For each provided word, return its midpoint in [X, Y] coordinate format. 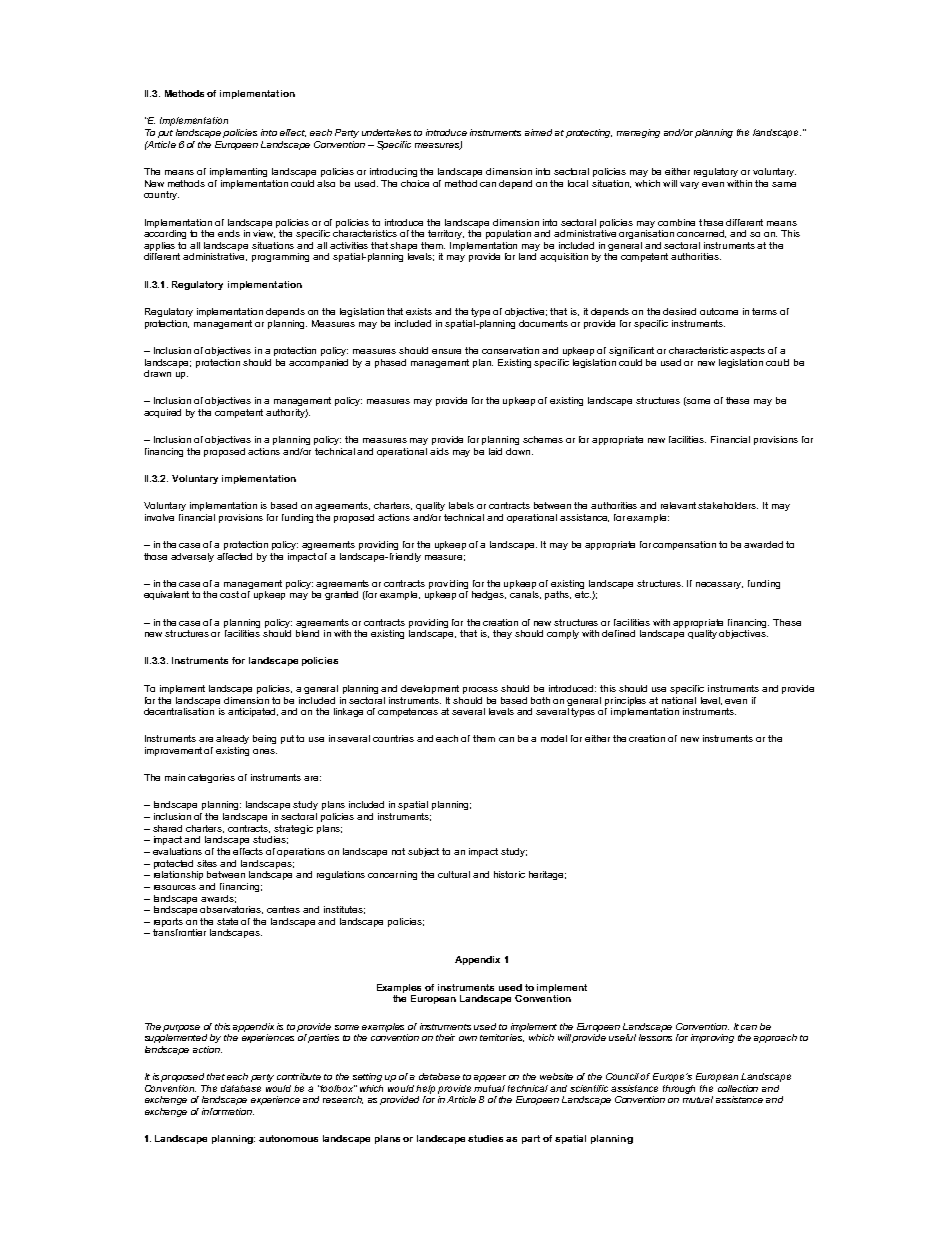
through [679, 1089]
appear [490, 1078]
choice [415, 183]
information [228, 1111]
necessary [719, 585]
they [502, 634]
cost [229, 594]
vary [689, 185]
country [161, 195]
